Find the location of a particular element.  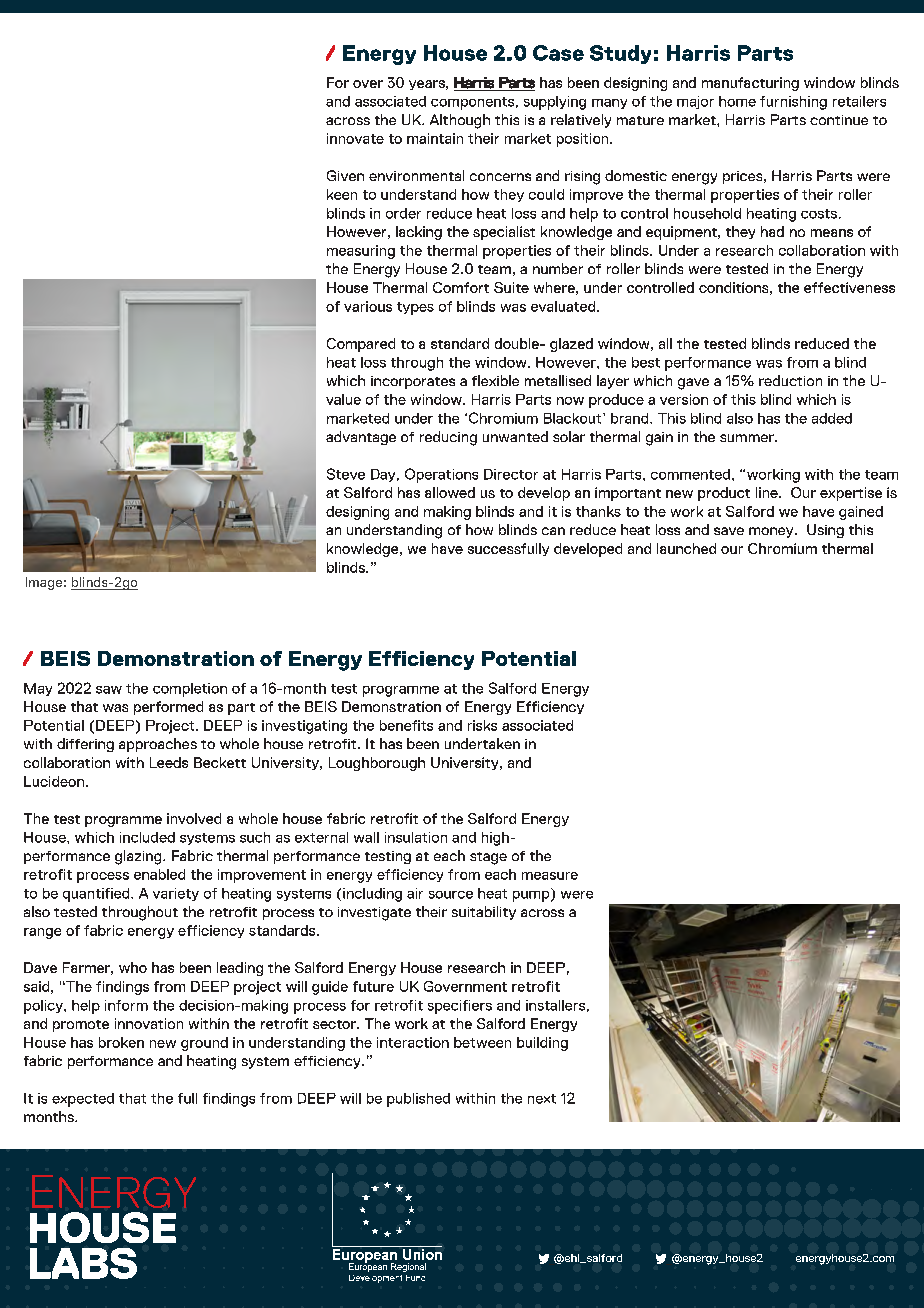

innovate is located at coordinates (355, 138).
